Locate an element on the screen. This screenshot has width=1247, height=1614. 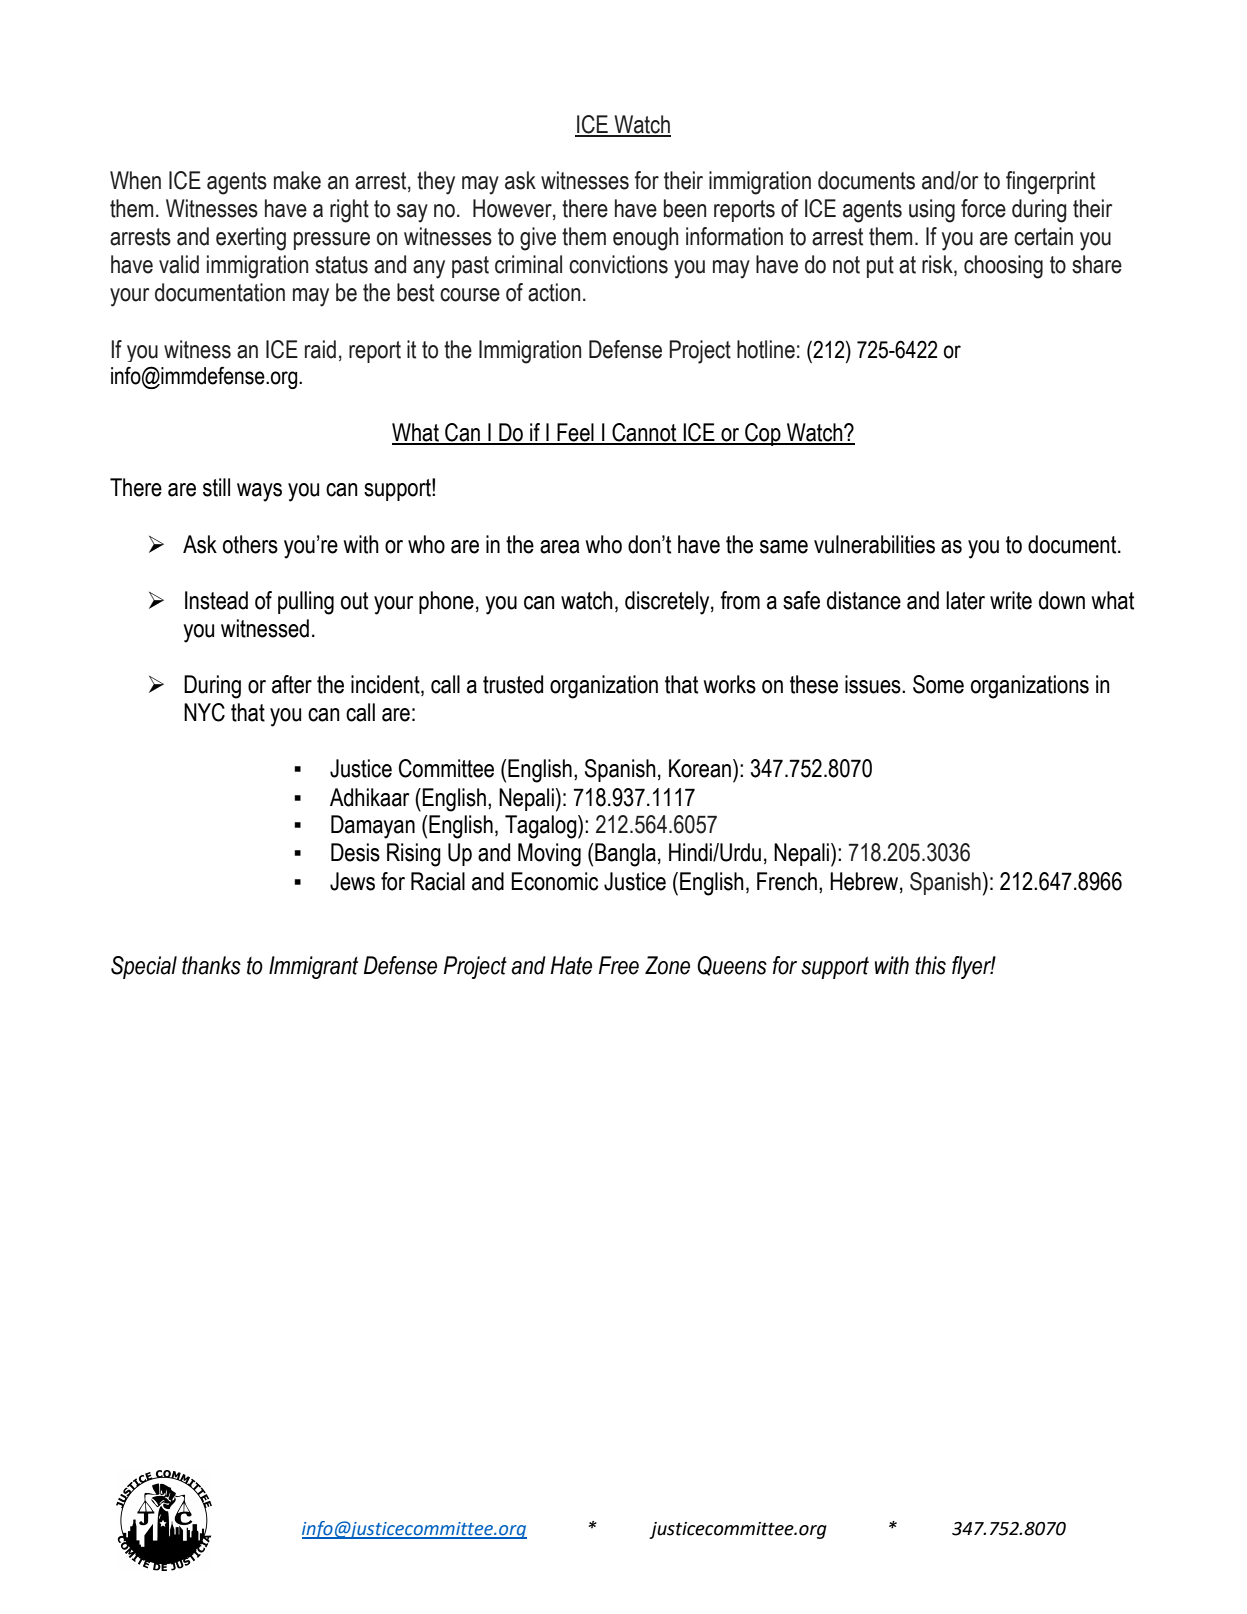
others is located at coordinates (250, 544).
